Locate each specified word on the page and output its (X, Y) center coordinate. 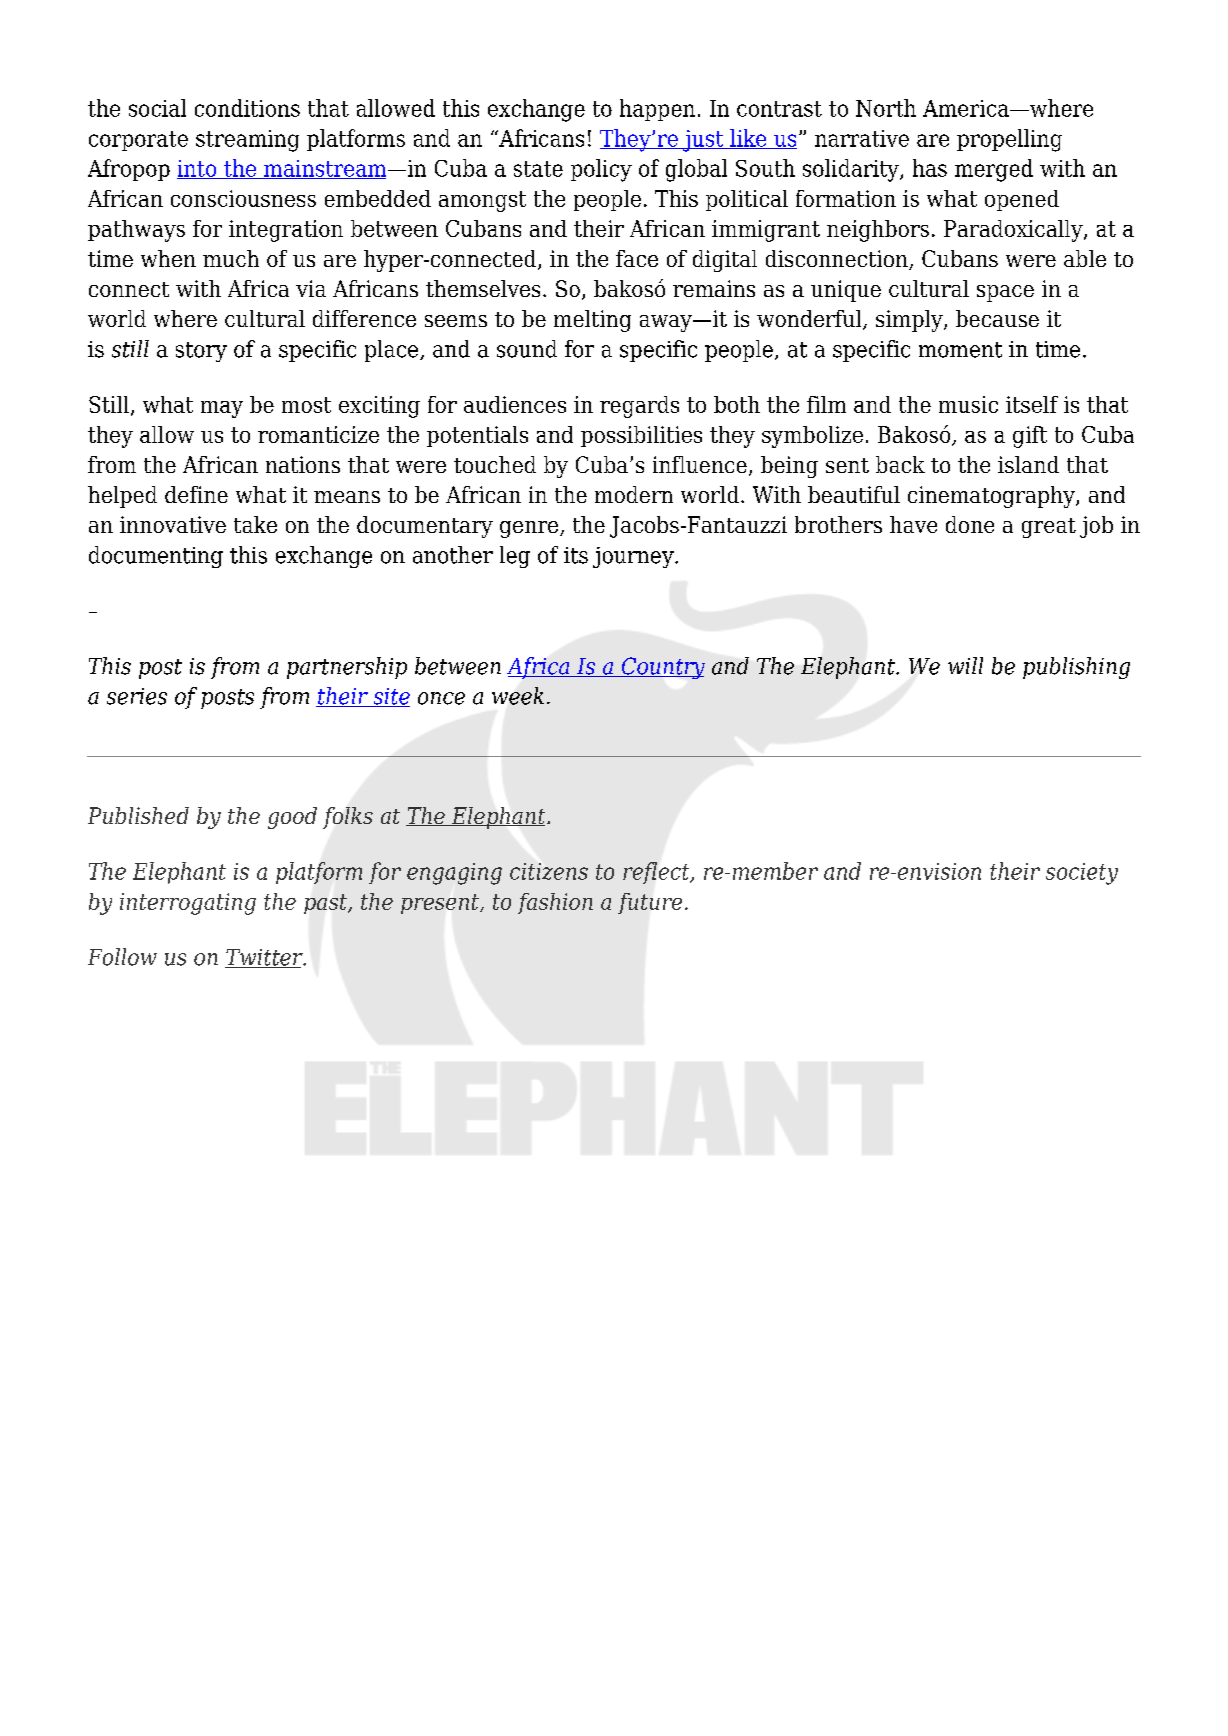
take (255, 524)
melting (592, 321)
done (970, 524)
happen (657, 110)
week (518, 696)
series (137, 696)
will (965, 665)
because (997, 318)
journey (634, 557)
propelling (1009, 140)
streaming (247, 141)
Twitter (265, 958)
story (201, 352)
